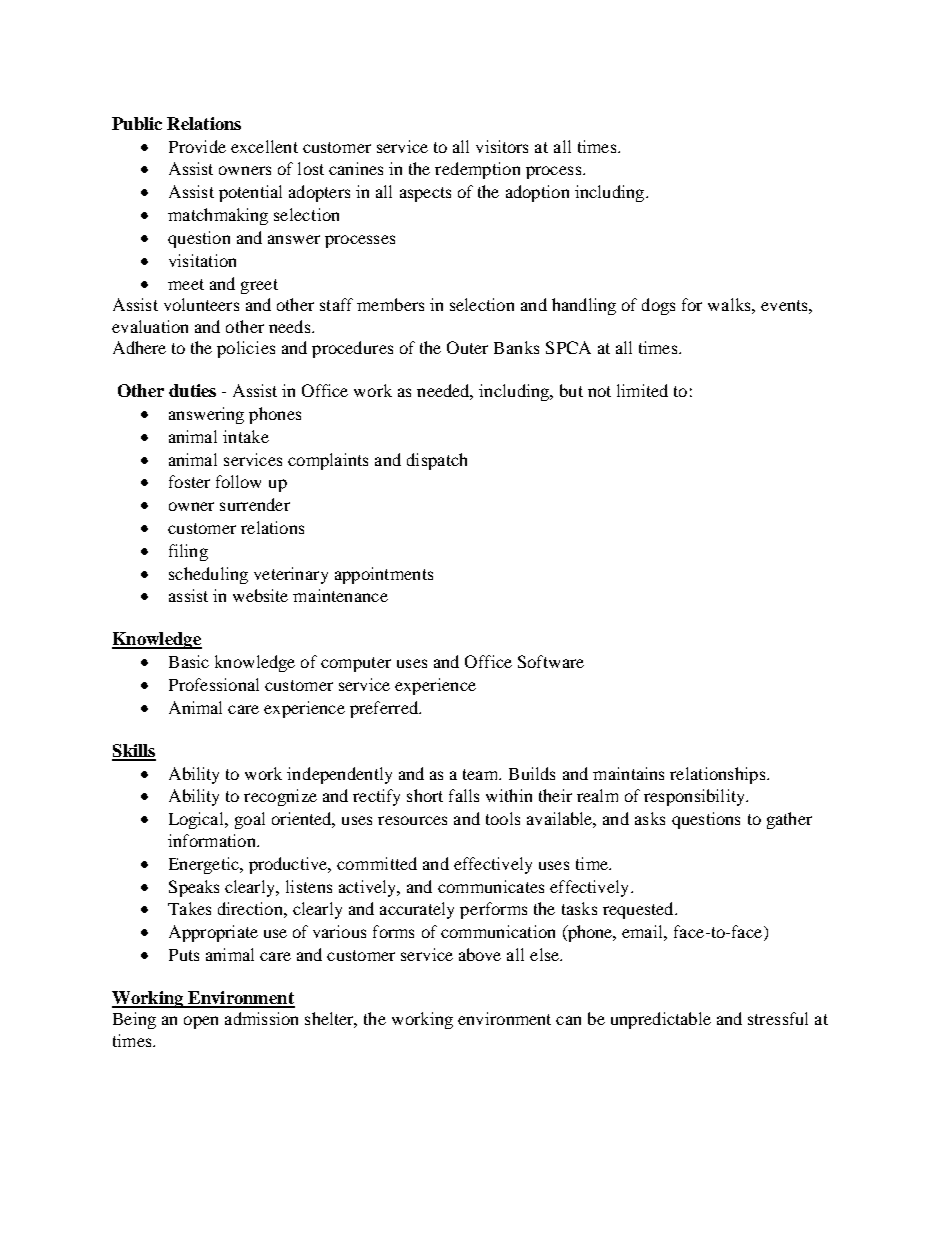  I want to click on Professional, so click(214, 684).
